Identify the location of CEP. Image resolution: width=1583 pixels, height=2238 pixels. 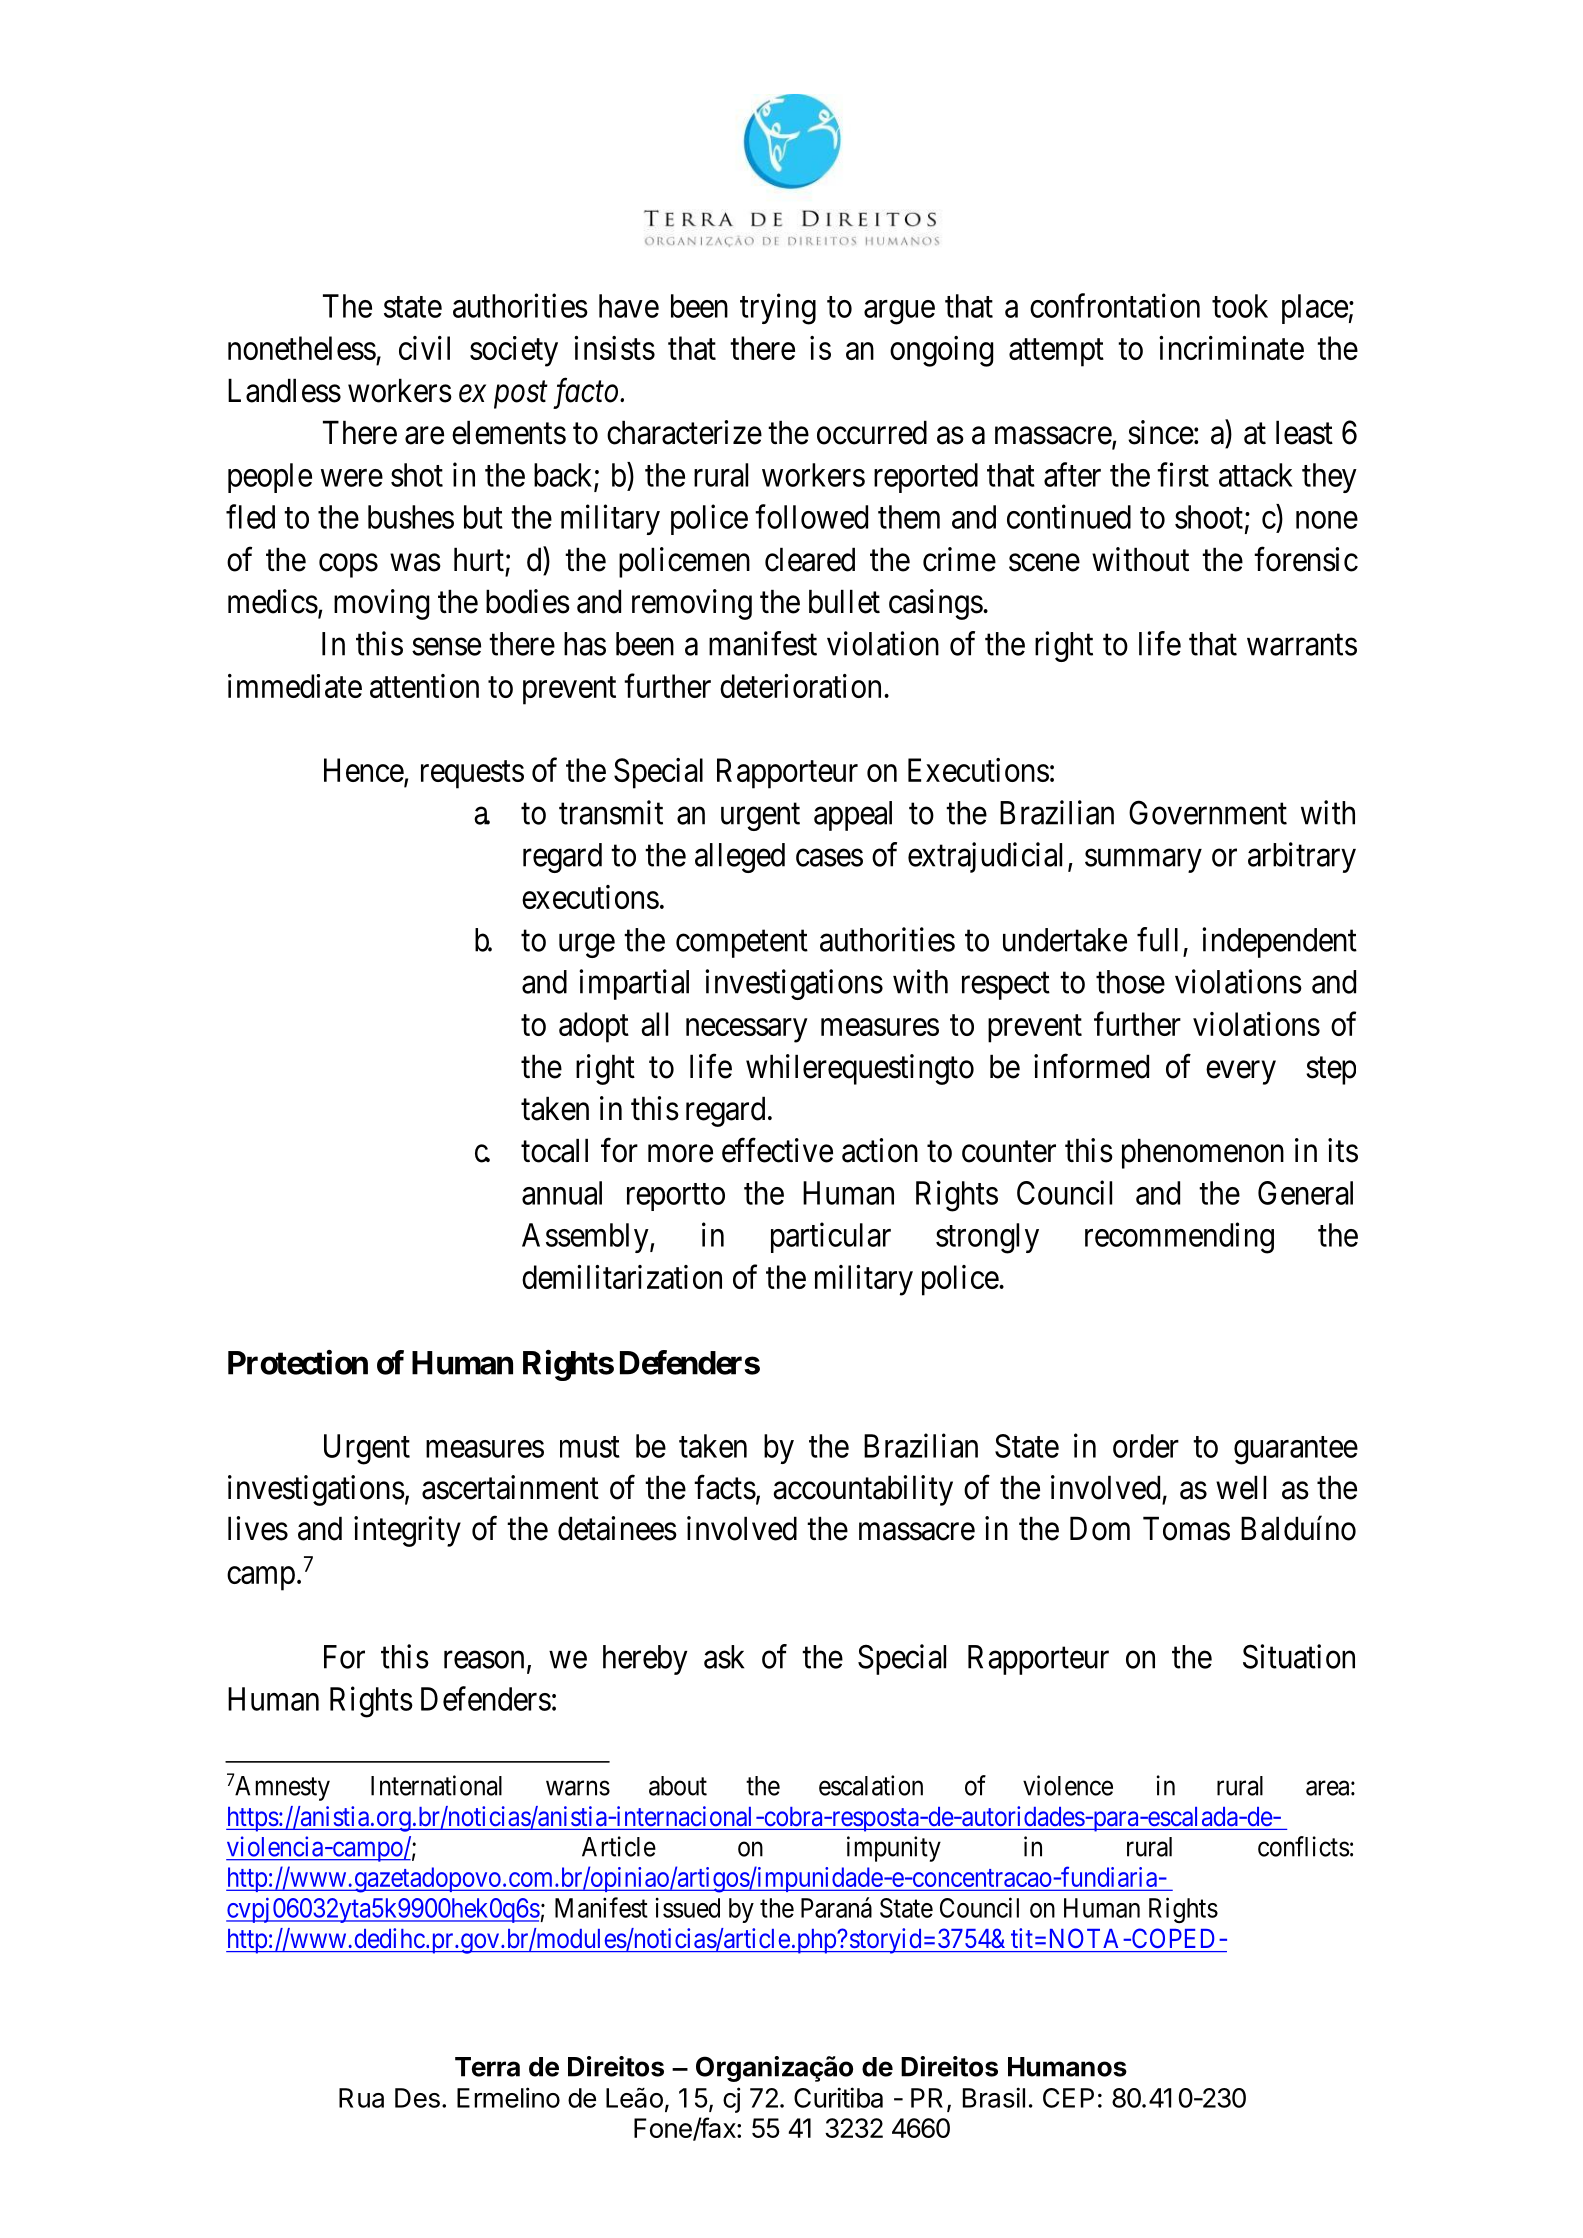
(1068, 2098).
